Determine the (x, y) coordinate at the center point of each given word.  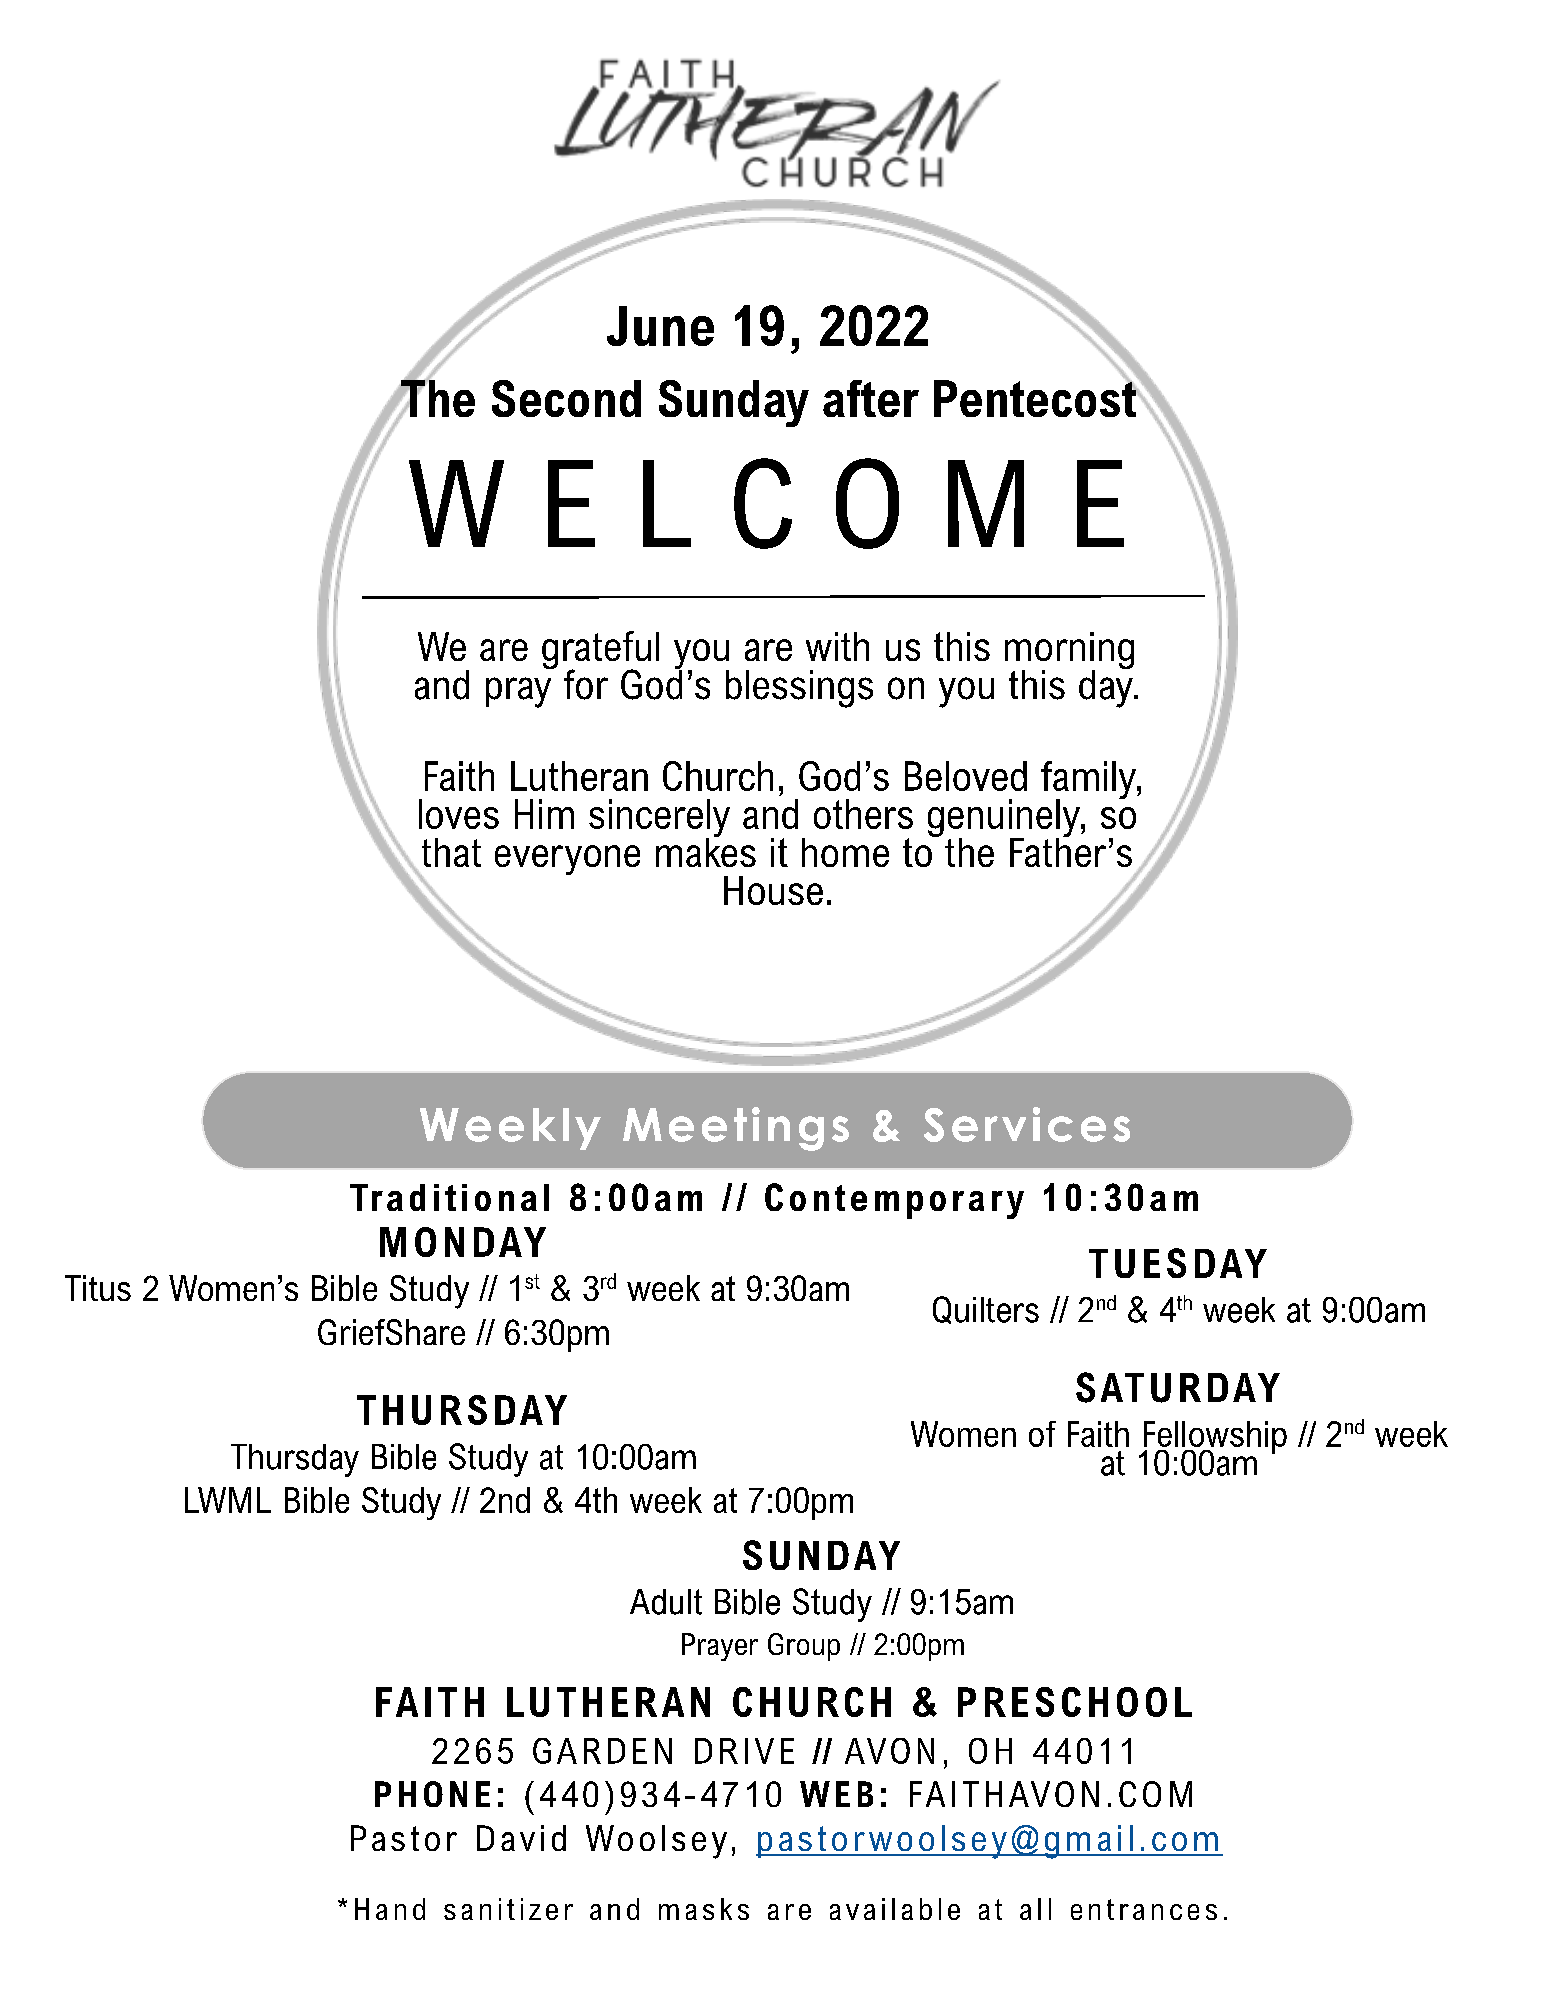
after (871, 398)
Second (566, 398)
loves (459, 814)
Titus (98, 1288)
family (1089, 781)
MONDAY (463, 1242)
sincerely (659, 819)
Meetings (736, 1129)
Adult (666, 1602)
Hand (390, 1909)
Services (1027, 1124)
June (660, 326)
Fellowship (1214, 1438)
